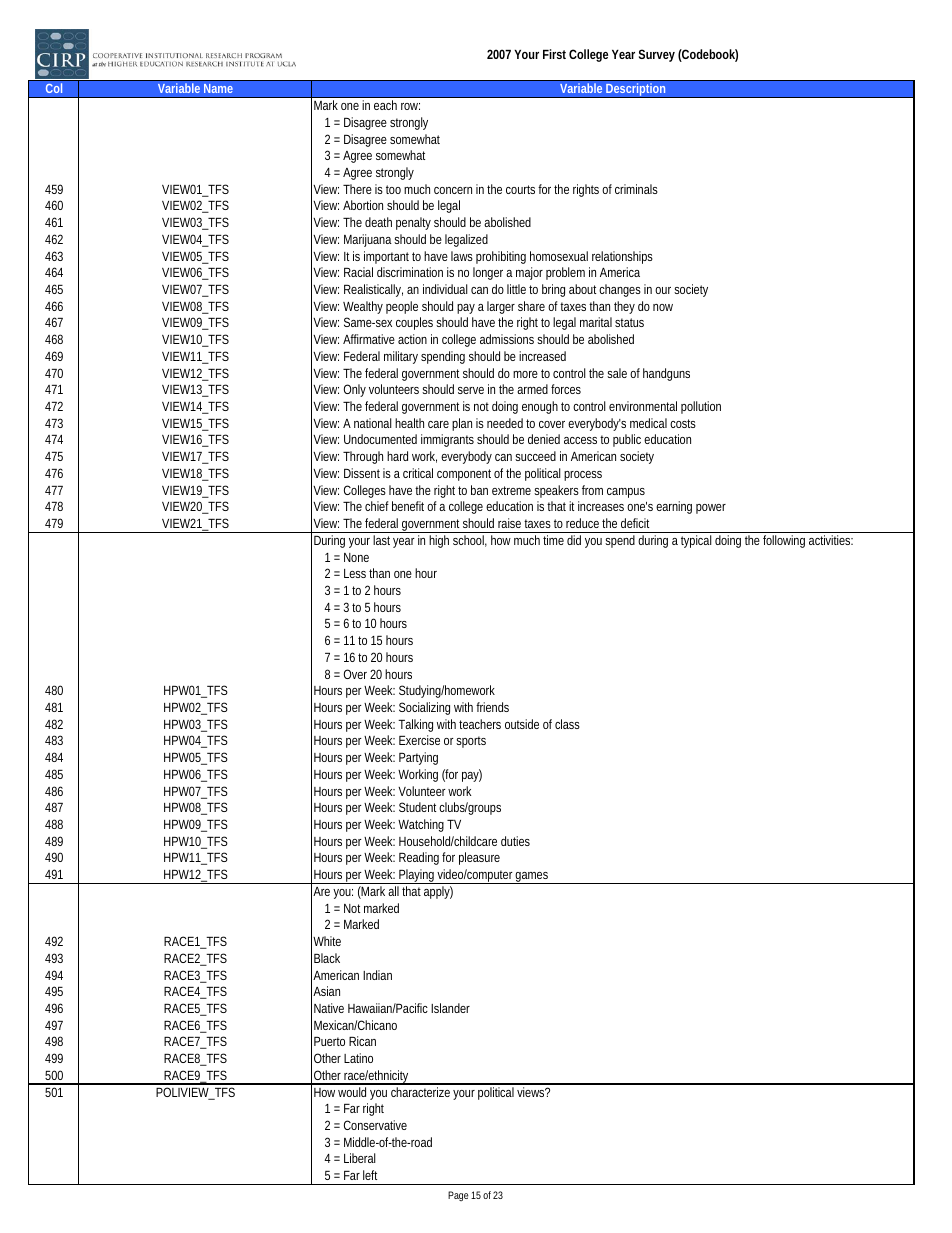 Image resolution: width=952 pixels, height=1233 pixels. What do you see at coordinates (410, 106) in the page?
I see `row` at bounding box center [410, 106].
